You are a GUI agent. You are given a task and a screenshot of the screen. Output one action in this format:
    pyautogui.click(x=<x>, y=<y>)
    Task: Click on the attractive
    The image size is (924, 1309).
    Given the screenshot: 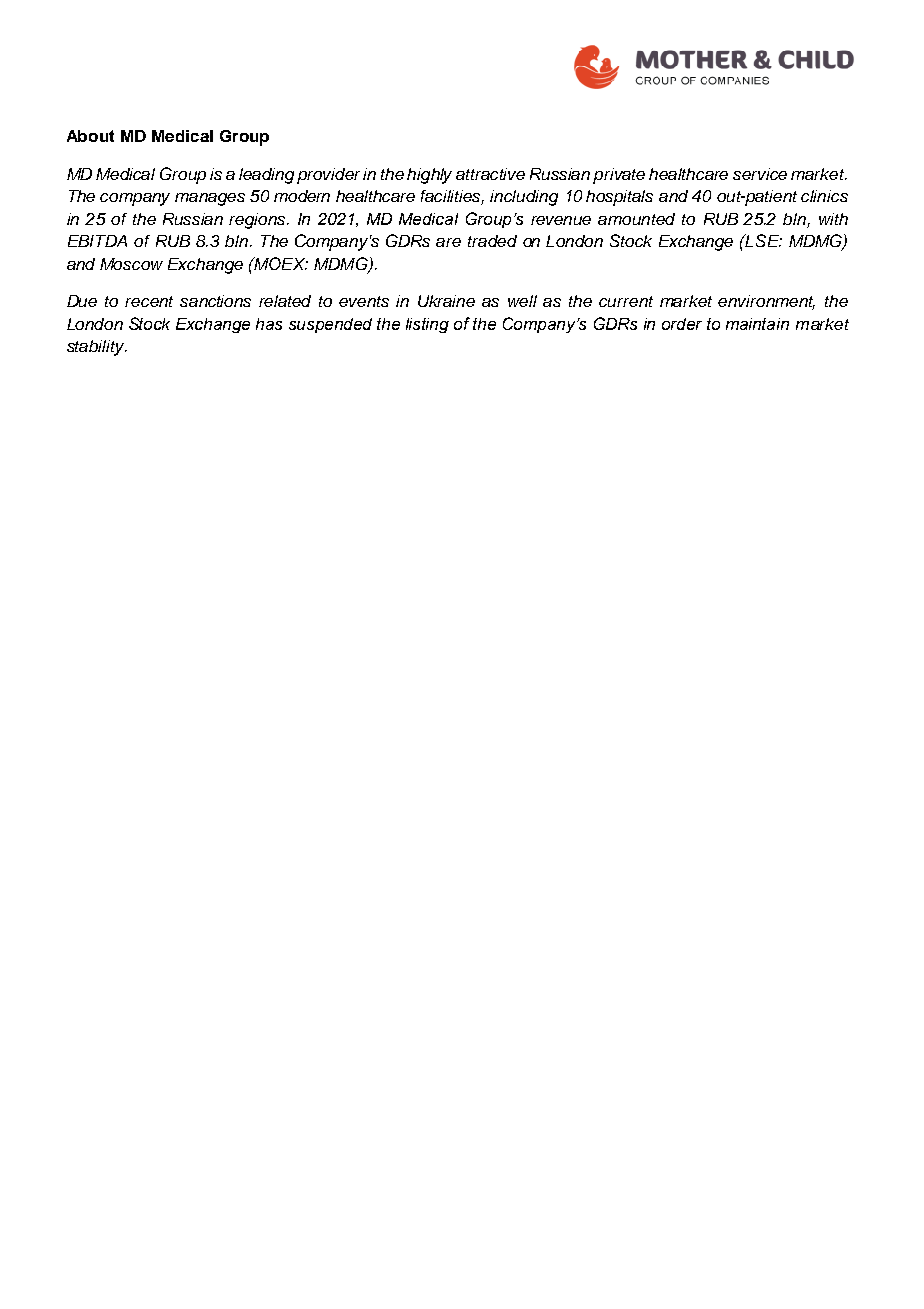 What is the action you would take?
    pyautogui.click(x=490, y=174)
